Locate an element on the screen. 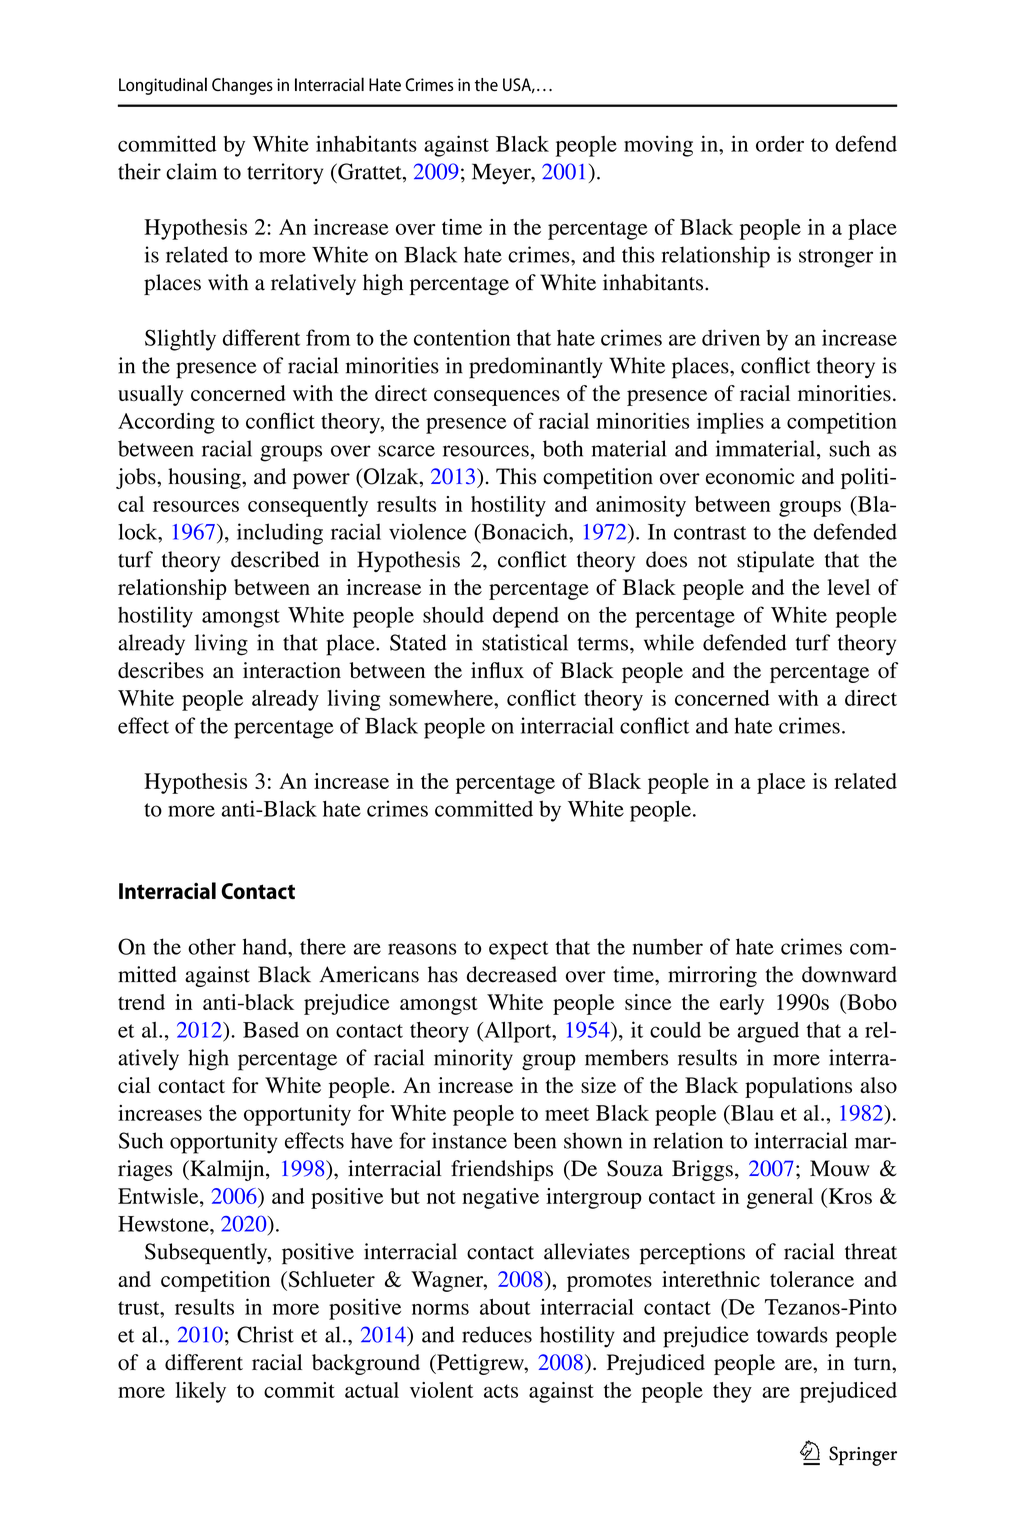 The width and height of the screenshot is (1015, 1538). moving is located at coordinates (658, 146).
